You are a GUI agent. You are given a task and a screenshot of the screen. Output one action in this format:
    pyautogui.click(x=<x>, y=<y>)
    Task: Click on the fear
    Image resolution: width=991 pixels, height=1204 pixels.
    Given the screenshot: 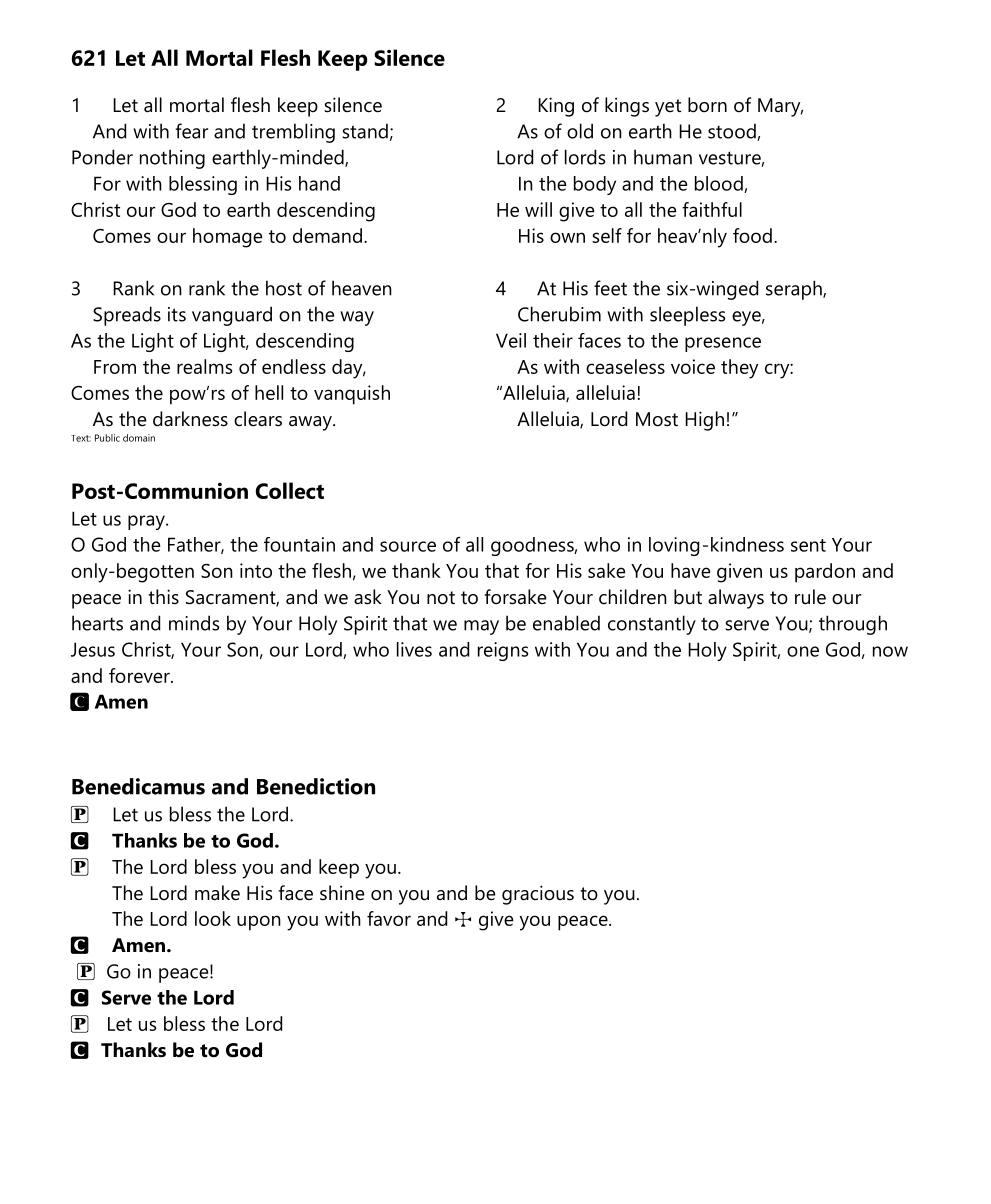 What is the action you would take?
    pyautogui.click(x=191, y=131)
